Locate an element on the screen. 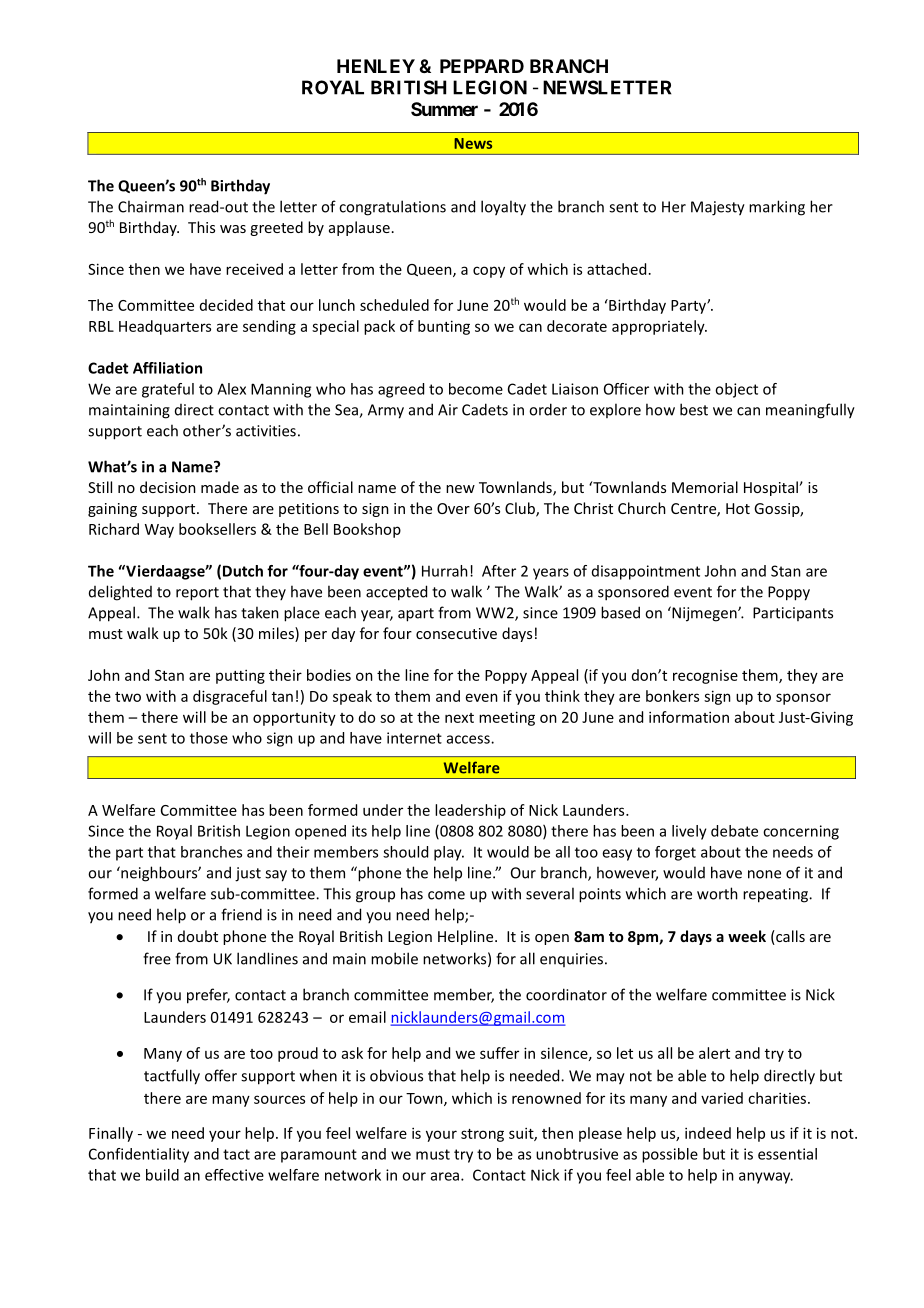  play is located at coordinates (449, 853).
